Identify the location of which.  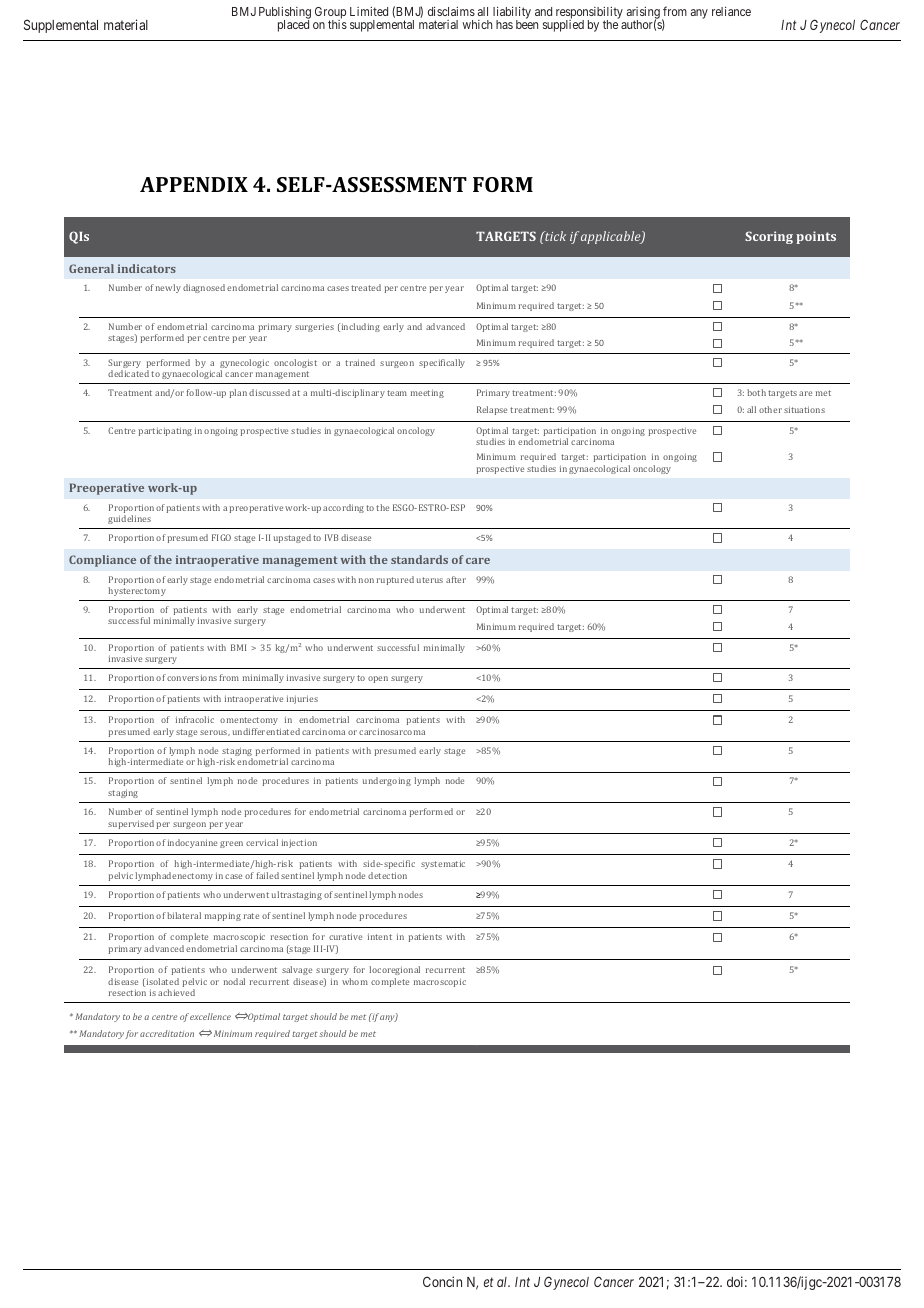
(477, 24).
